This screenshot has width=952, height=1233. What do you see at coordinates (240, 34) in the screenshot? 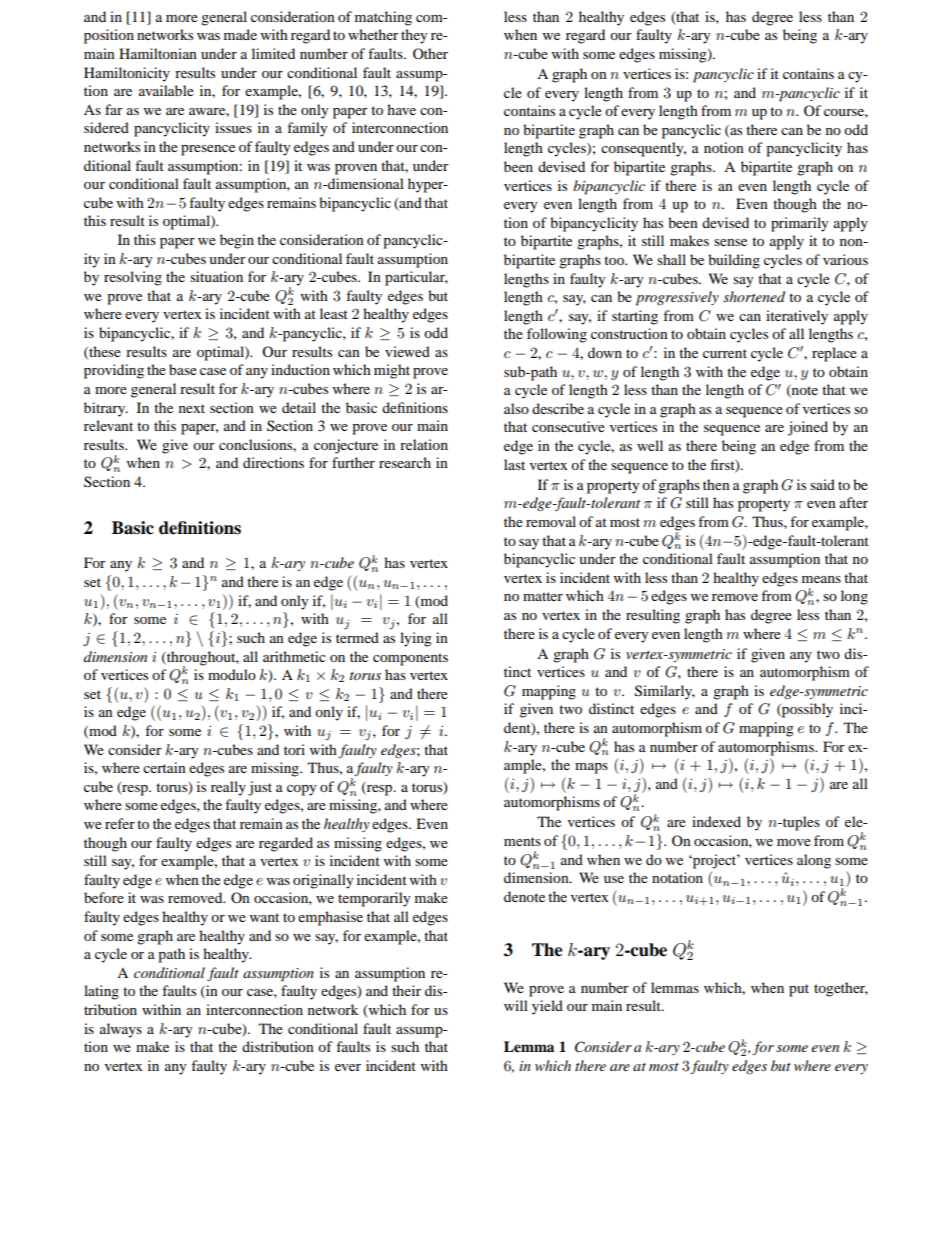
I see `made` at bounding box center [240, 34].
